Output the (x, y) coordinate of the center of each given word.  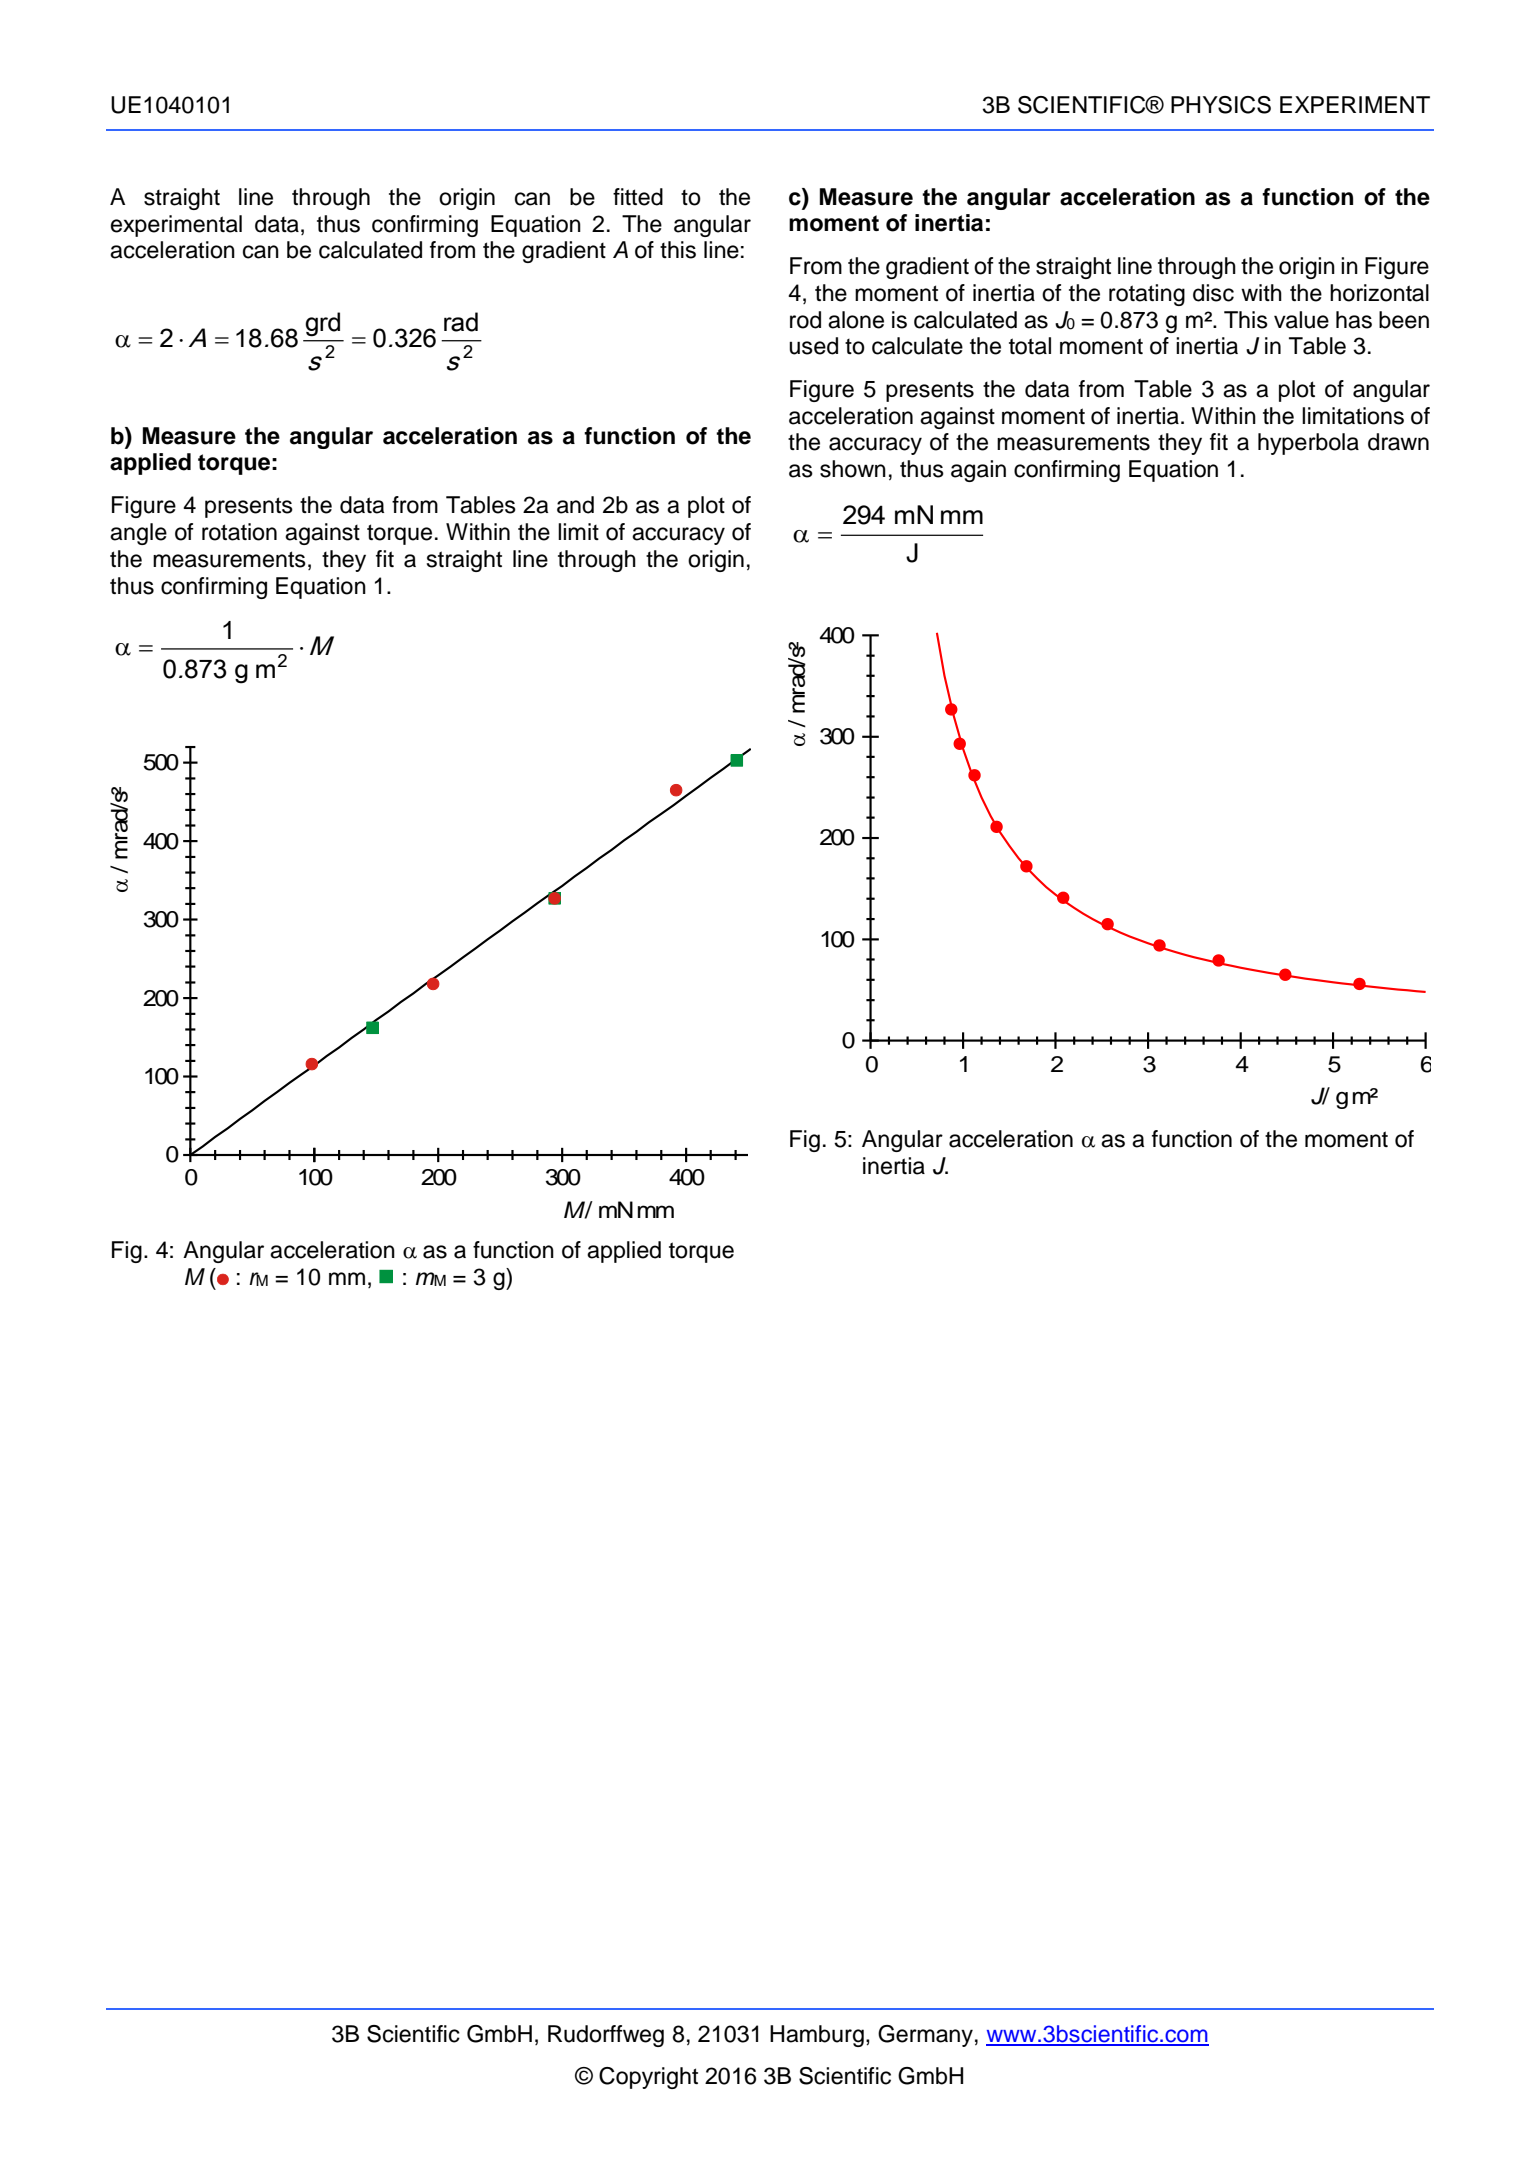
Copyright (648, 2078)
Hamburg (817, 2036)
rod (805, 320)
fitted (638, 197)
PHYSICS (1221, 105)
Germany (925, 2036)
